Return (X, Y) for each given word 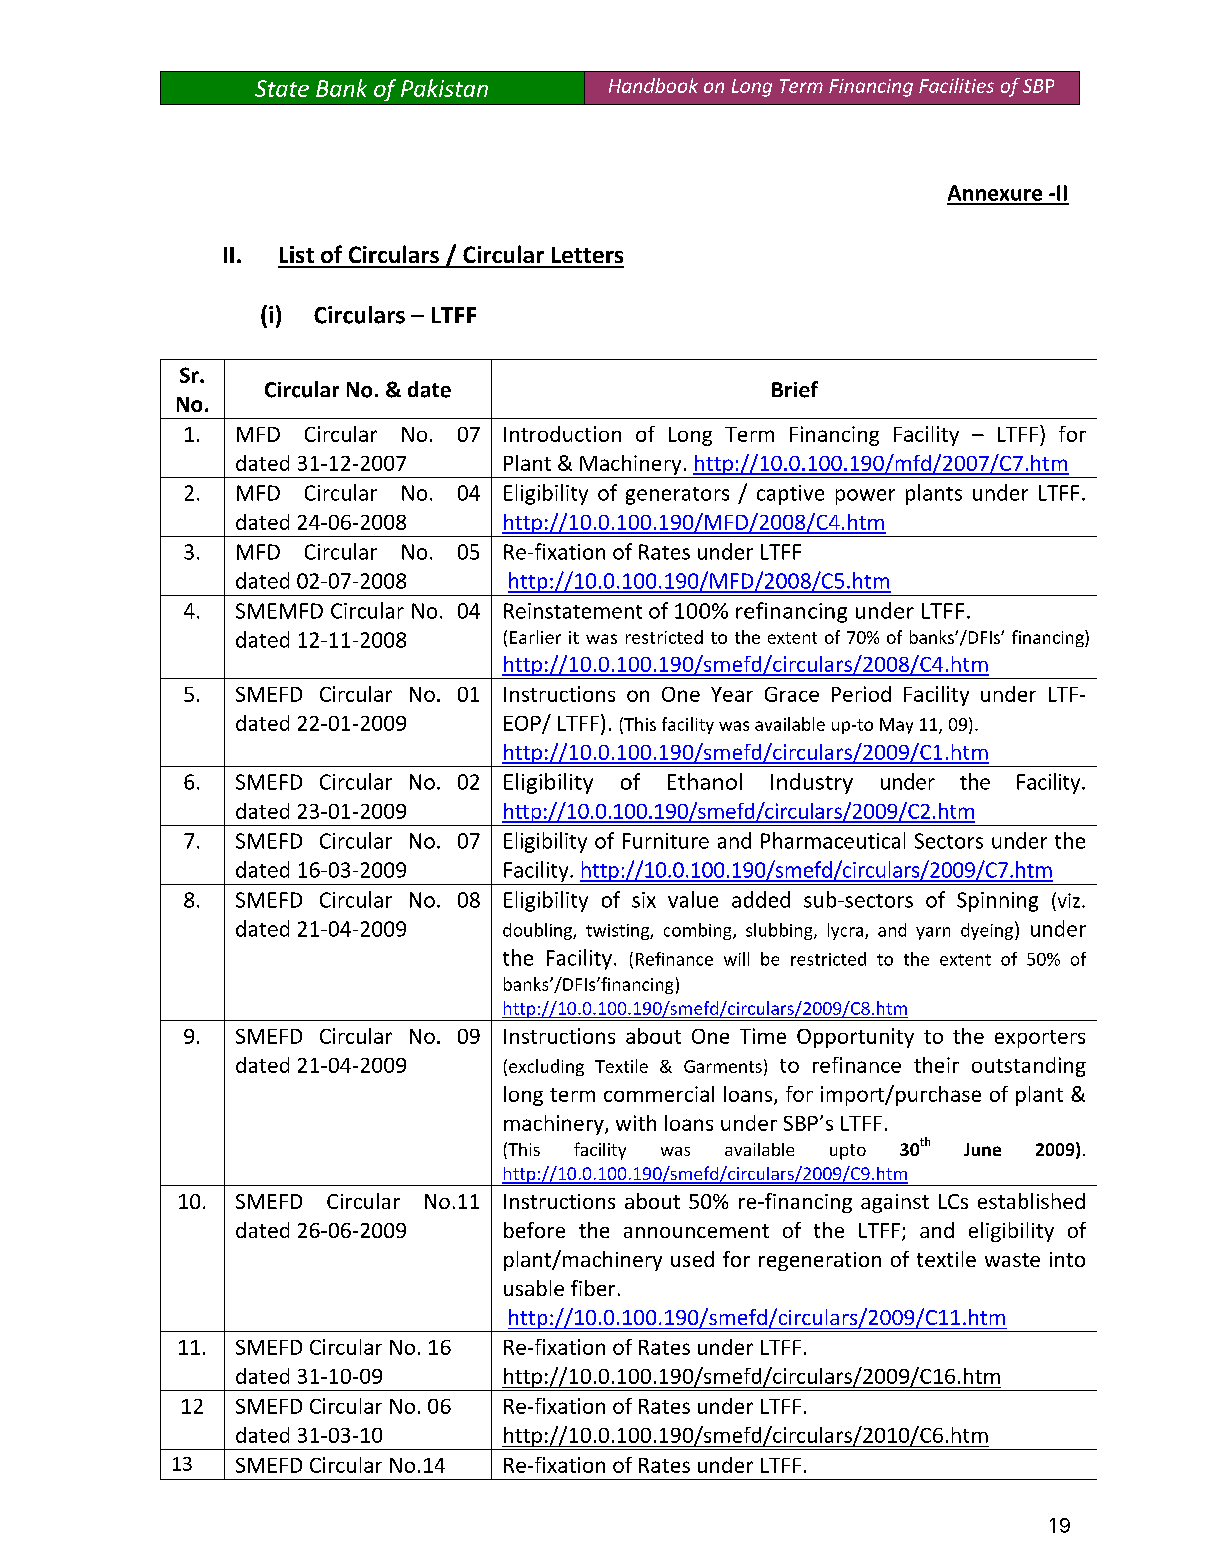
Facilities (956, 85)
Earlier (535, 637)
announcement (696, 1231)
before (534, 1230)
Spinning (997, 902)
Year (732, 694)
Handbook (653, 85)
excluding (546, 1067)
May (896, 726)
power (865, 497)
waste (1012, 1260)
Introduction (562, 434)
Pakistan (444, 88)
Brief (795, 389)
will (736, 959)
